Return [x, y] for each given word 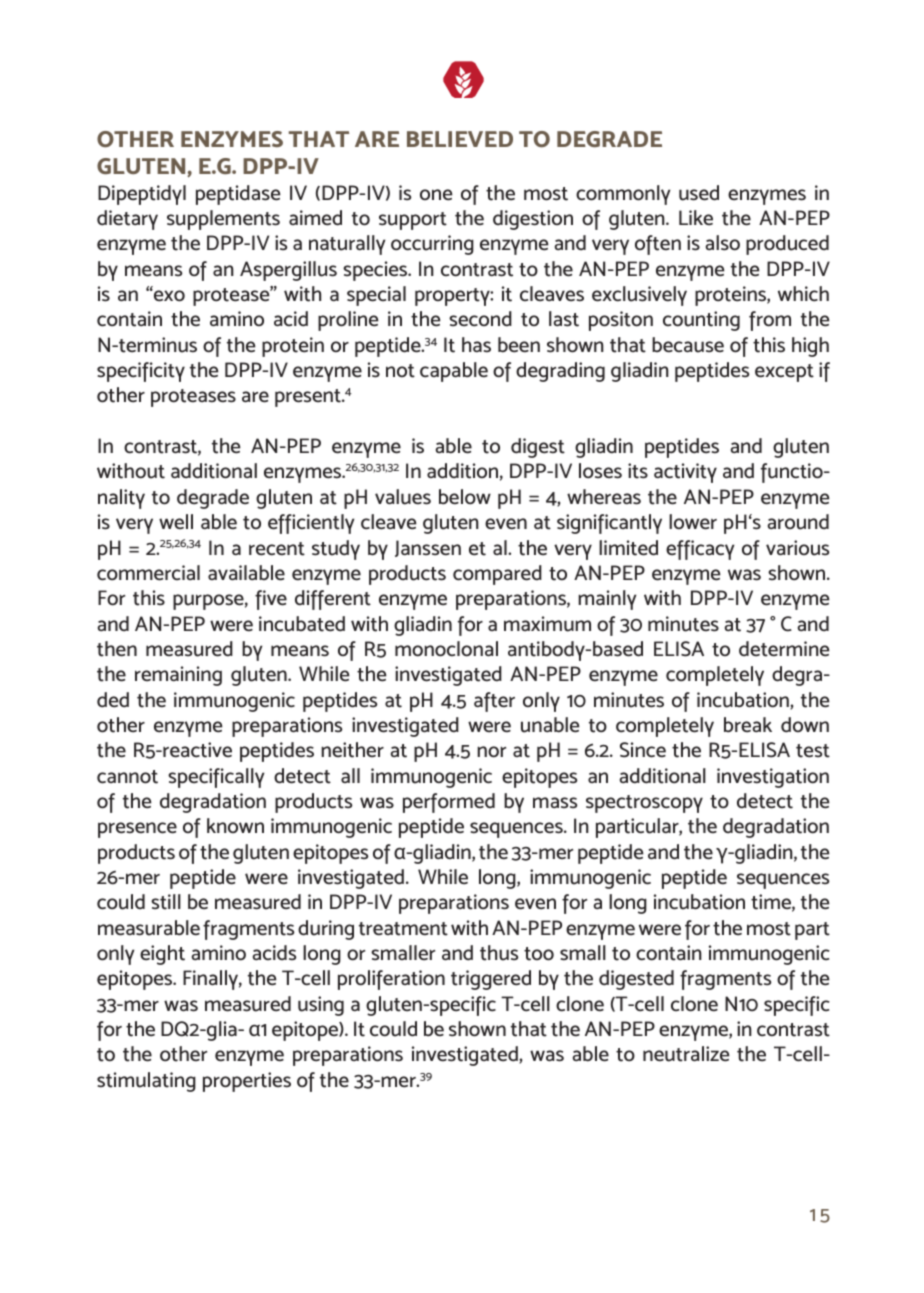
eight [162, 955]
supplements [223, 220]
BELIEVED [460, 139]
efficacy [700, 550]
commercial [148, 573]
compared [497, 575]
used [699, 193]
